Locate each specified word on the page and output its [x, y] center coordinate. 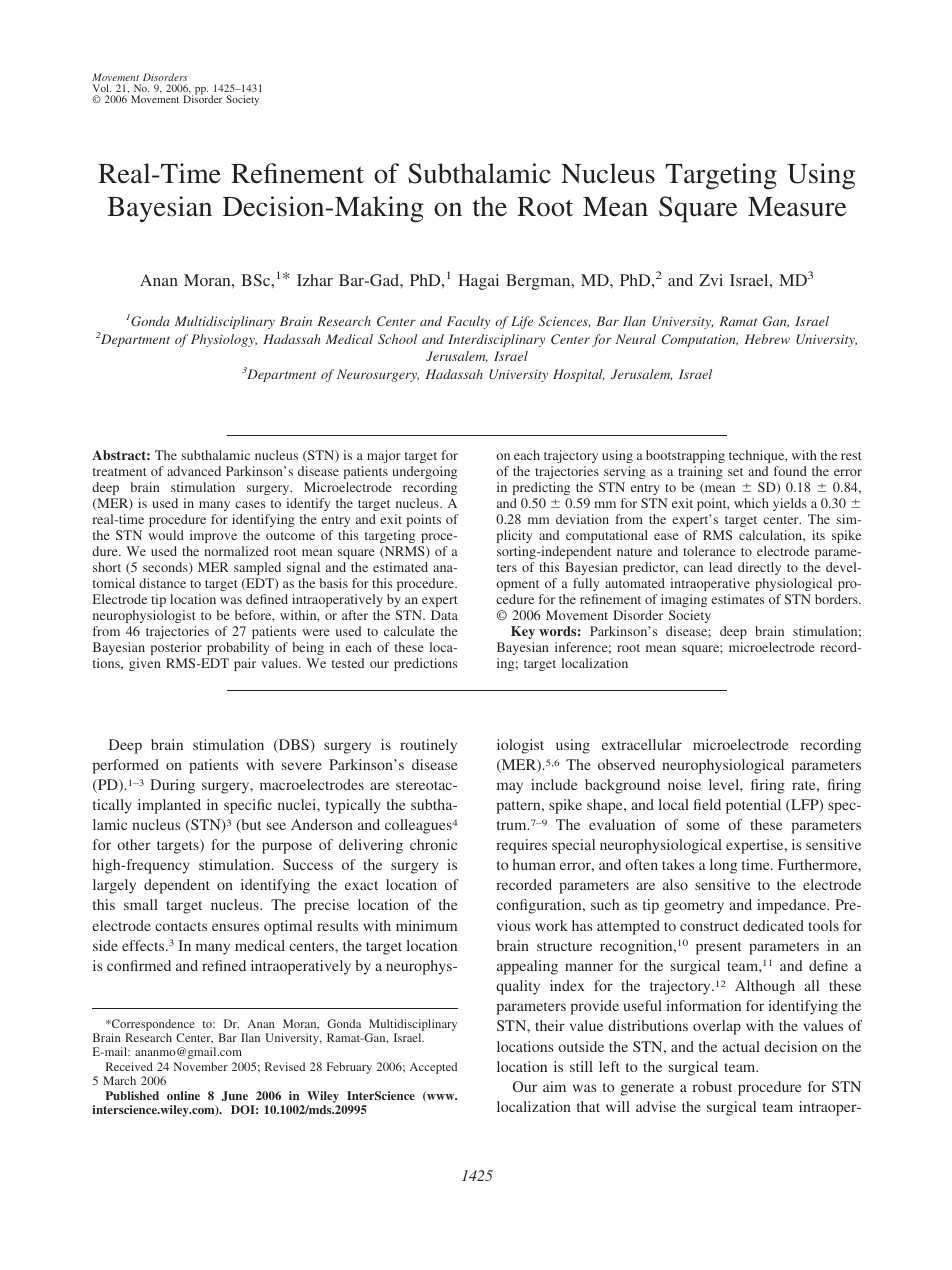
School [397, 339]
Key [523, 632]
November [201, 1066]
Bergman [539, 282]
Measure [797, 207]
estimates [737, 599]
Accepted [433, 1068]
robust [712, 1086]
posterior [176, 648]
